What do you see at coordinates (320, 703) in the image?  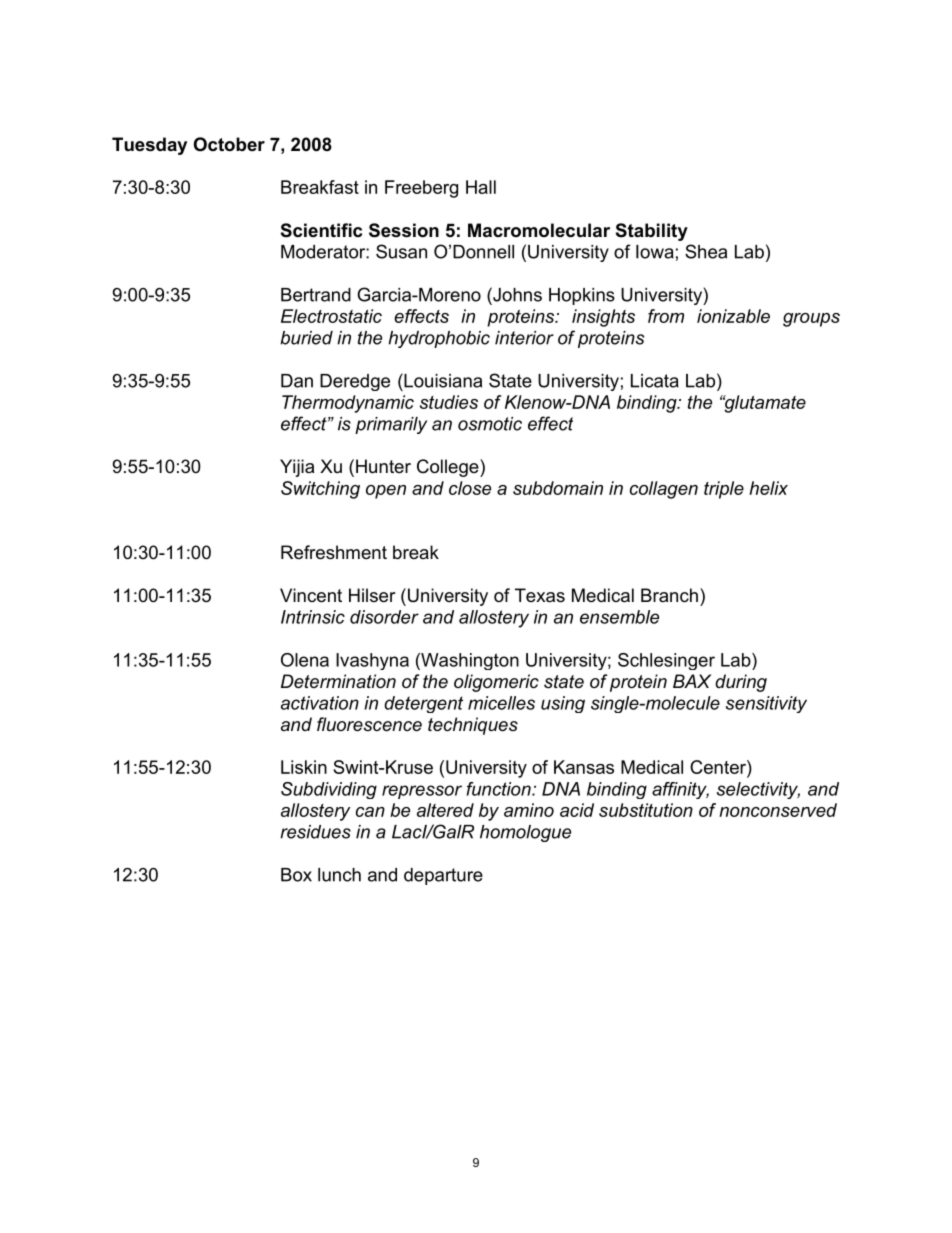 I see `activation` at bounding box center [320, 703].
